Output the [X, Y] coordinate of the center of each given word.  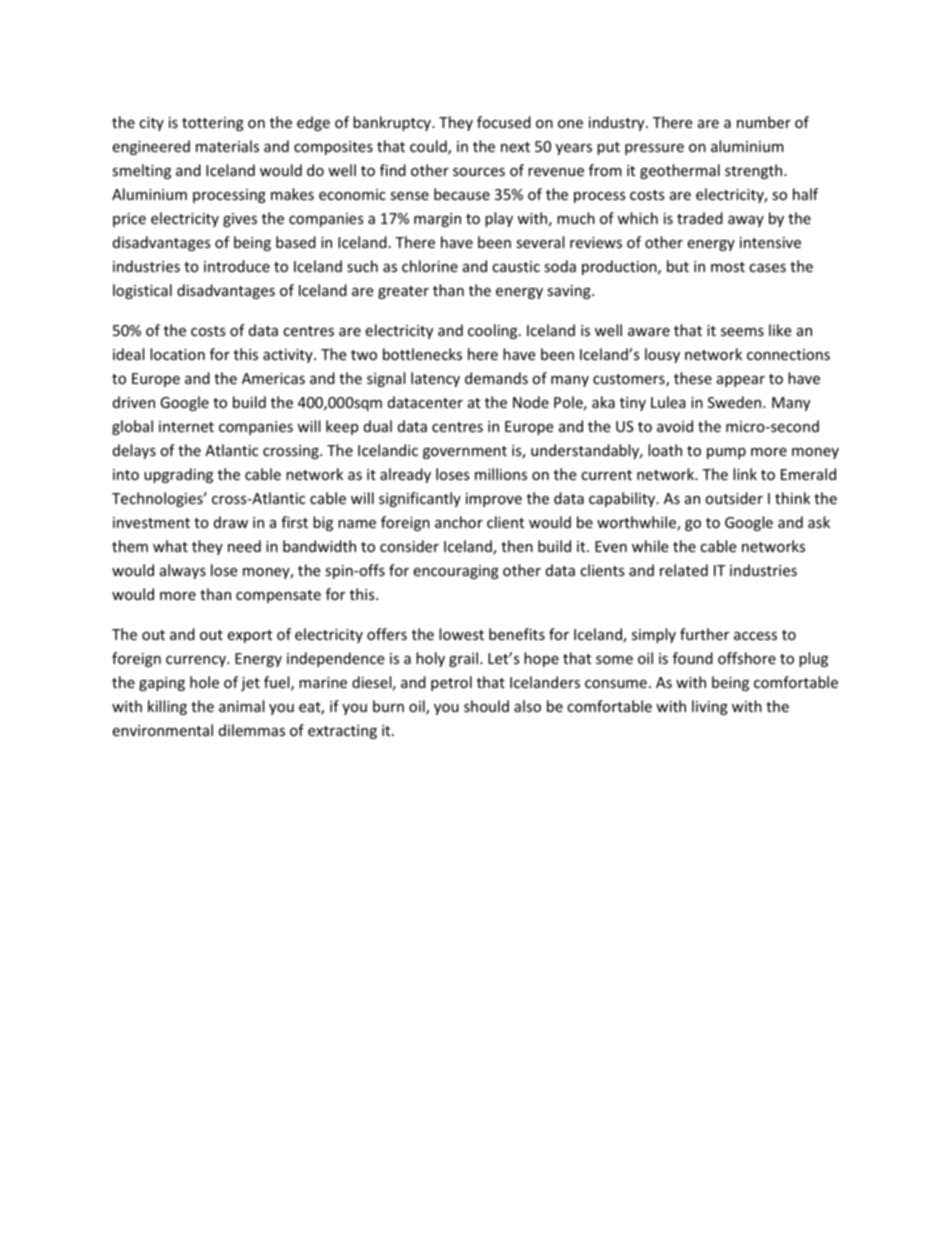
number [764, 122]
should [486, 706]
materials [227, 146]
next [515, 147]
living [710, 707]
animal [241, 706]
